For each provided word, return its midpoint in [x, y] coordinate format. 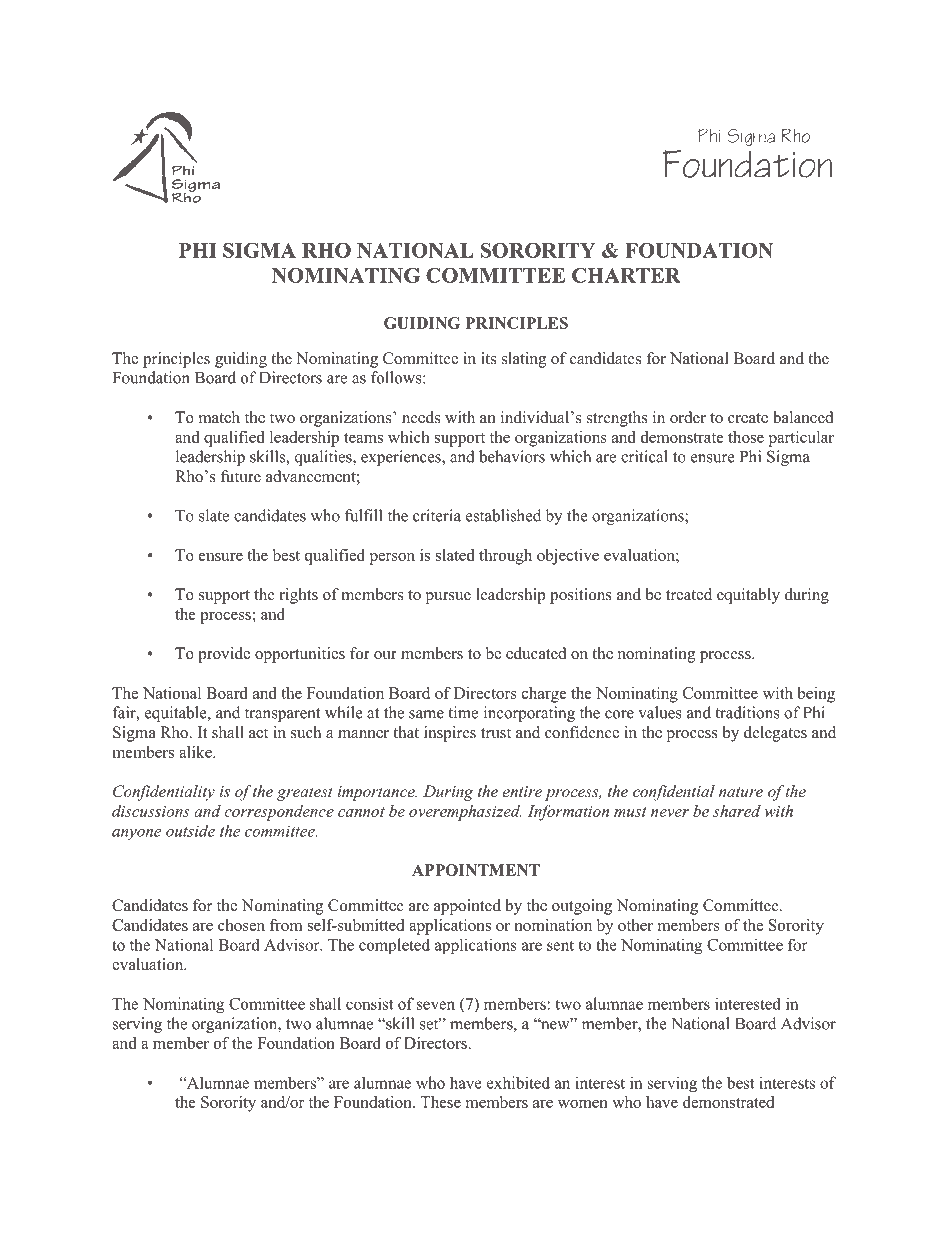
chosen [241, 925]
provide [224, 655]
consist [370, 1003]
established [503, 515]
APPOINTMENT [476, 870]
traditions [748, 712]
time [463, 712]
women [583, 1104]
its [488, 358]
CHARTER [626, 275]
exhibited [518, 1082]
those [746, 437]
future [241, 476]
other [635, 925]
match [219, 417]
